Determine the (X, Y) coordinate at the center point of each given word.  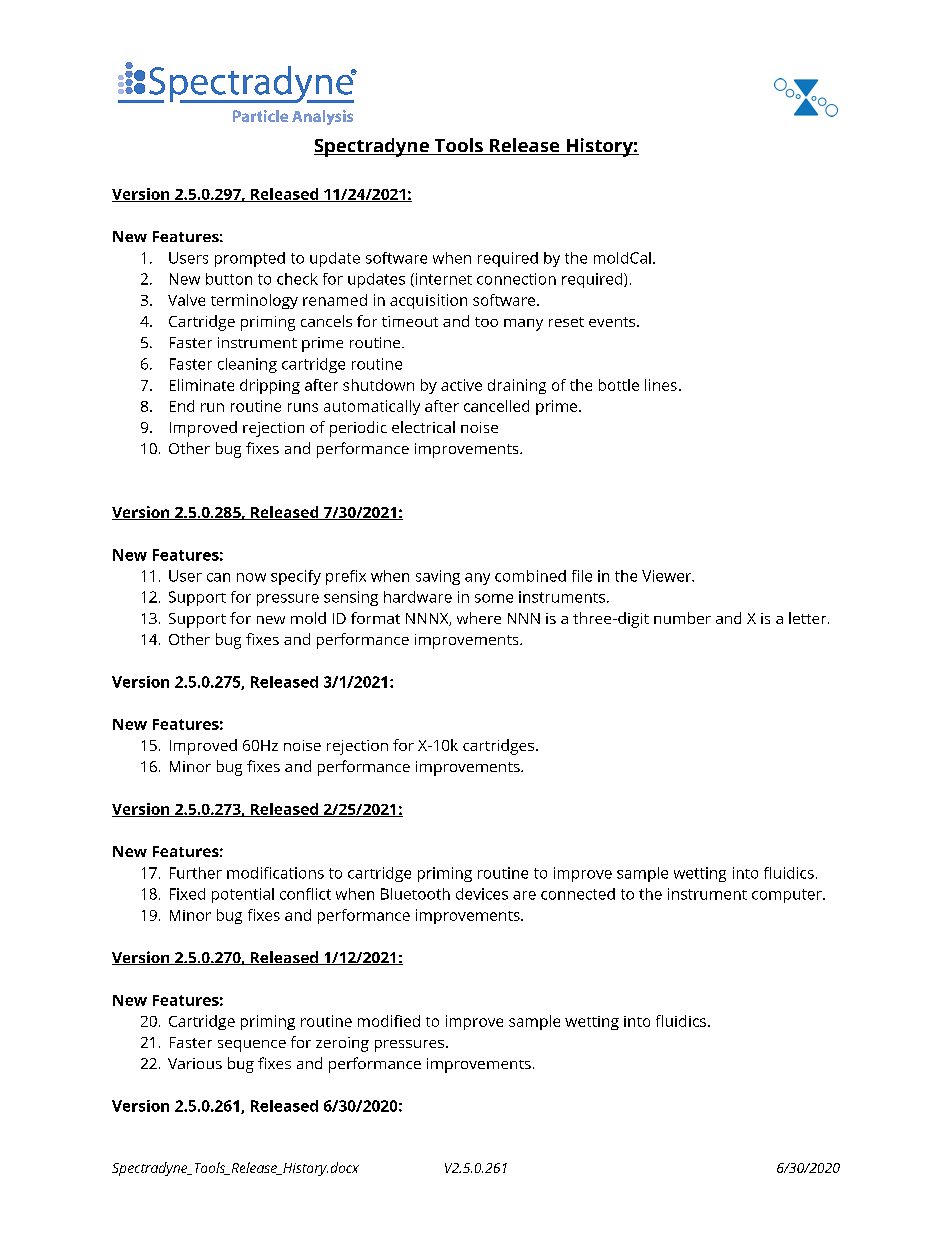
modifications (275, 873)
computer (788, 896)
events (613, 322)
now (251, 577)
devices (482, 894)
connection (516, 279)
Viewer (668, 576)
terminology (254, 301)
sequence (252, 1046)
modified (389, 1021)
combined (530, 576)
